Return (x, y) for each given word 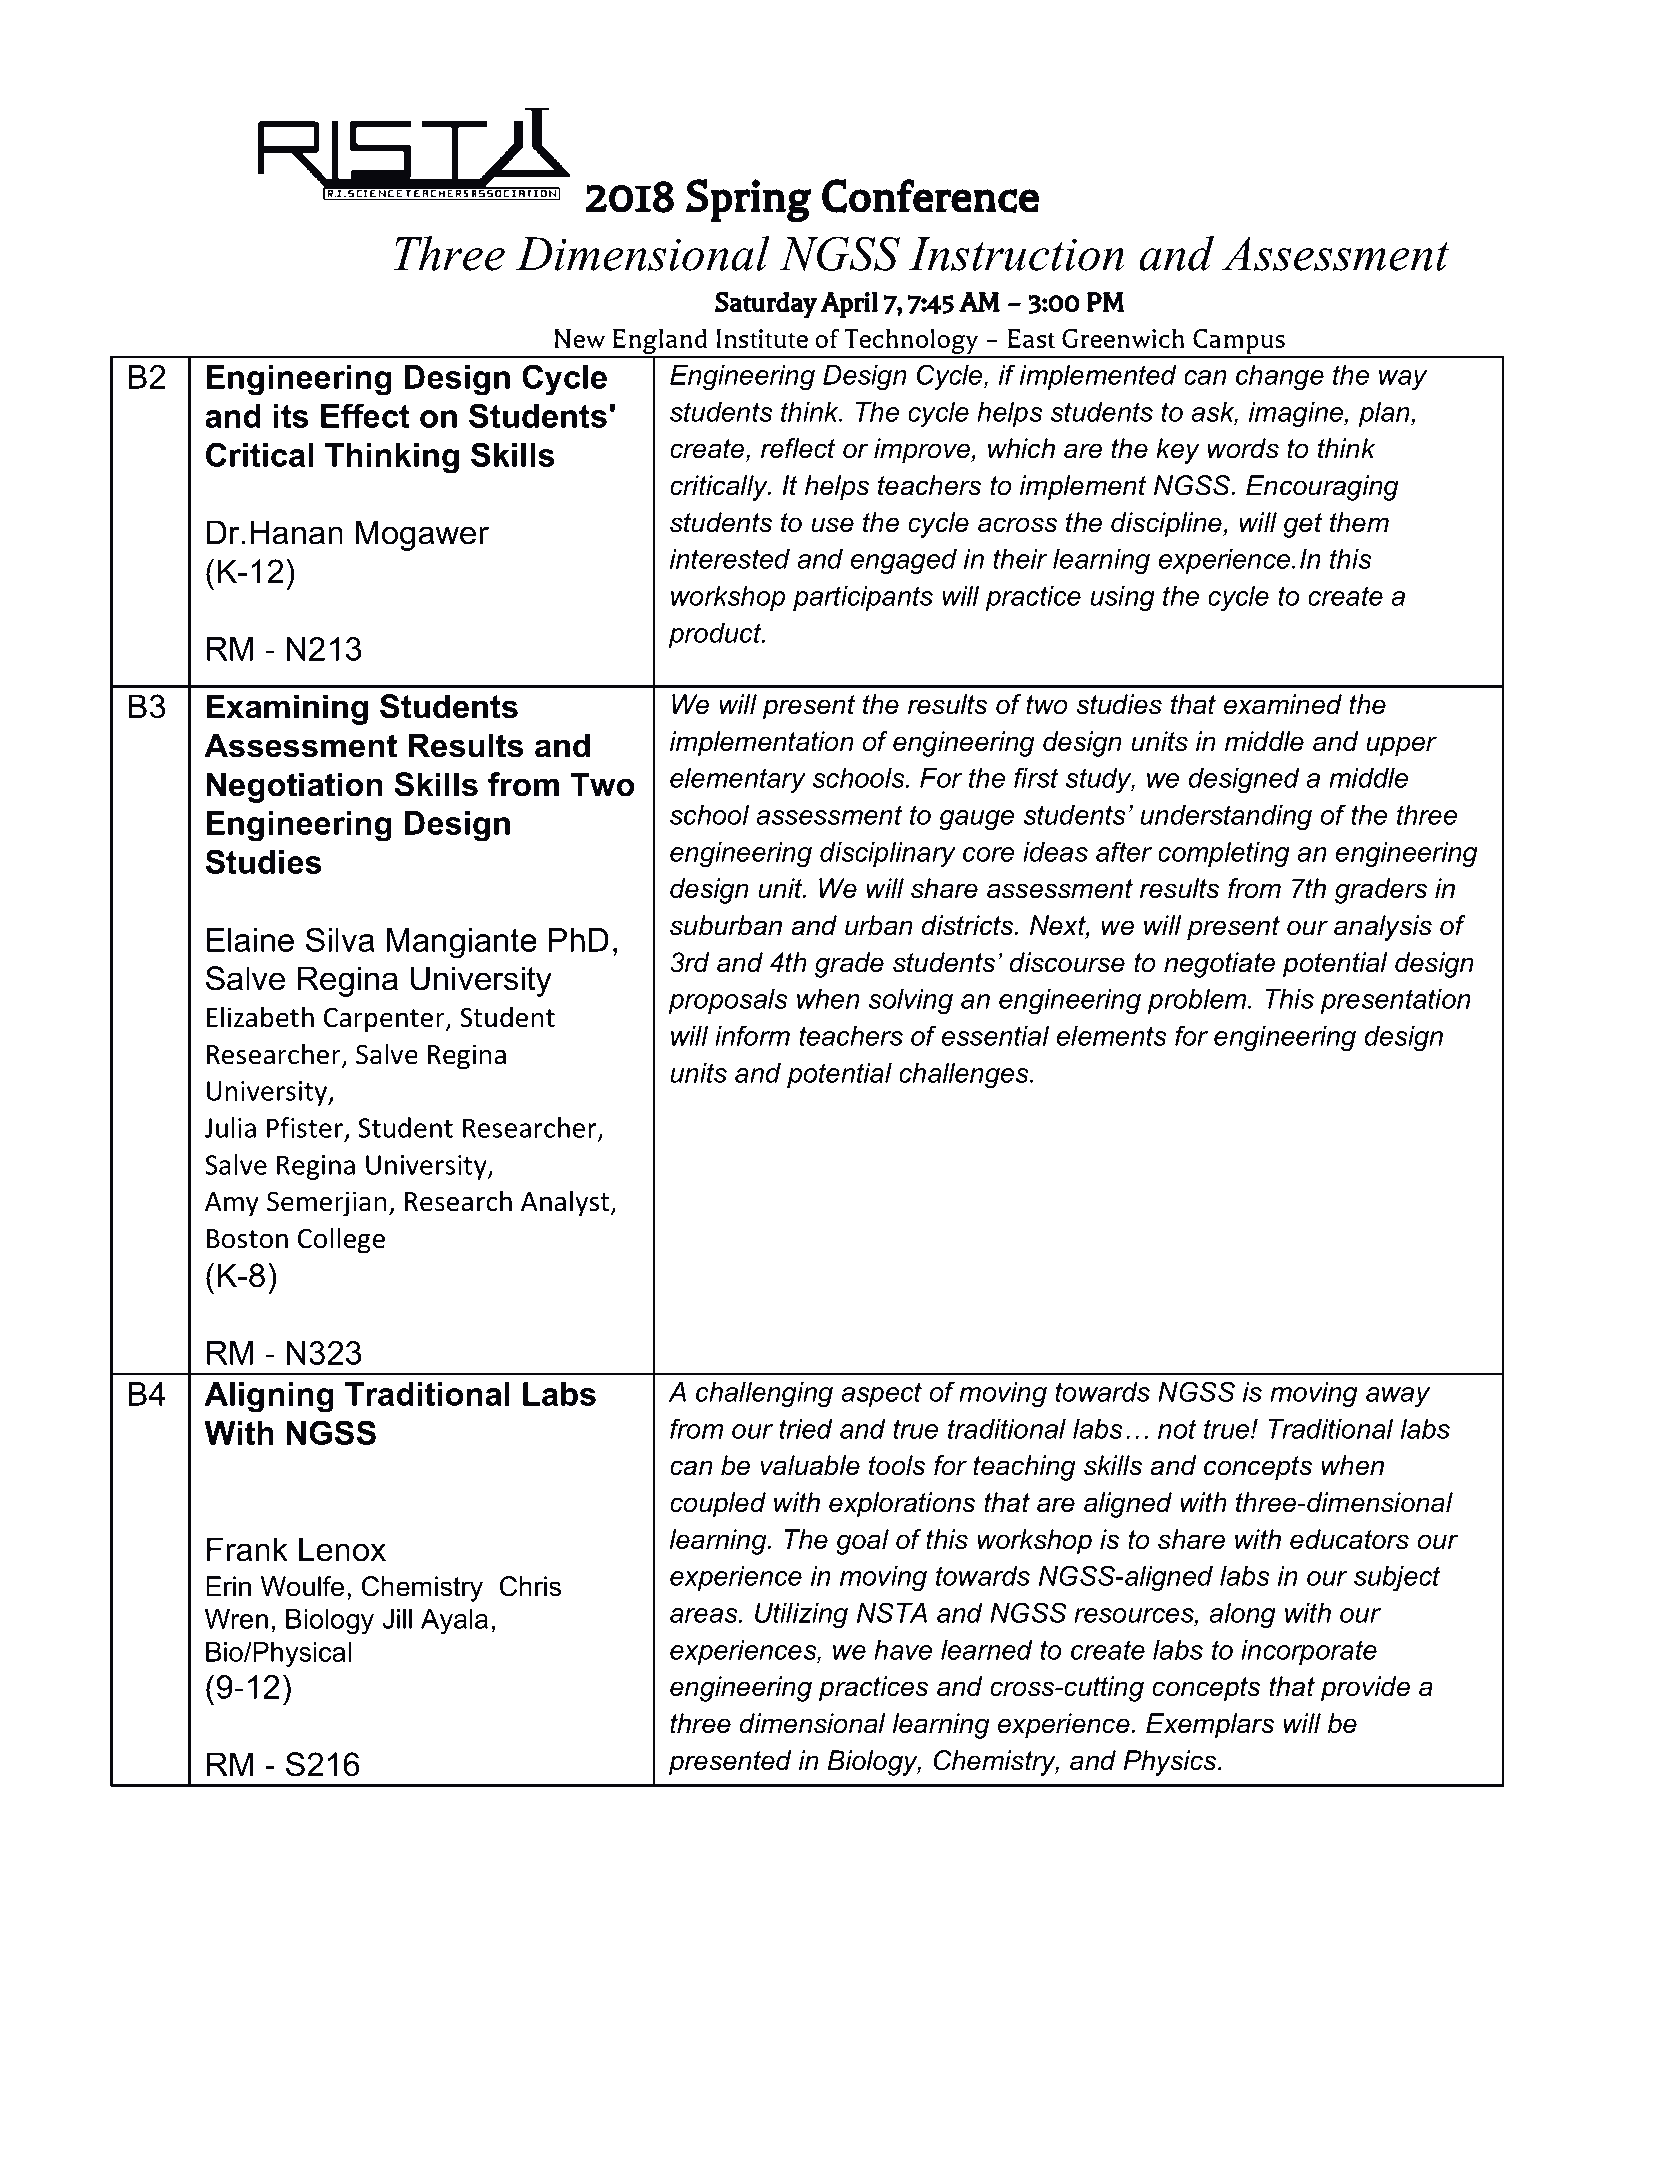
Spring (748, 200)
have (903, 1650)
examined (1283, 704)
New (580, 338)
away (1398, 1397)
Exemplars (1210, 1726)
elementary (738, 781)
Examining (287, 709)
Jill (397, 1619)
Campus (1239, 343)
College (341, 1240)
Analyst (566, 1203)
